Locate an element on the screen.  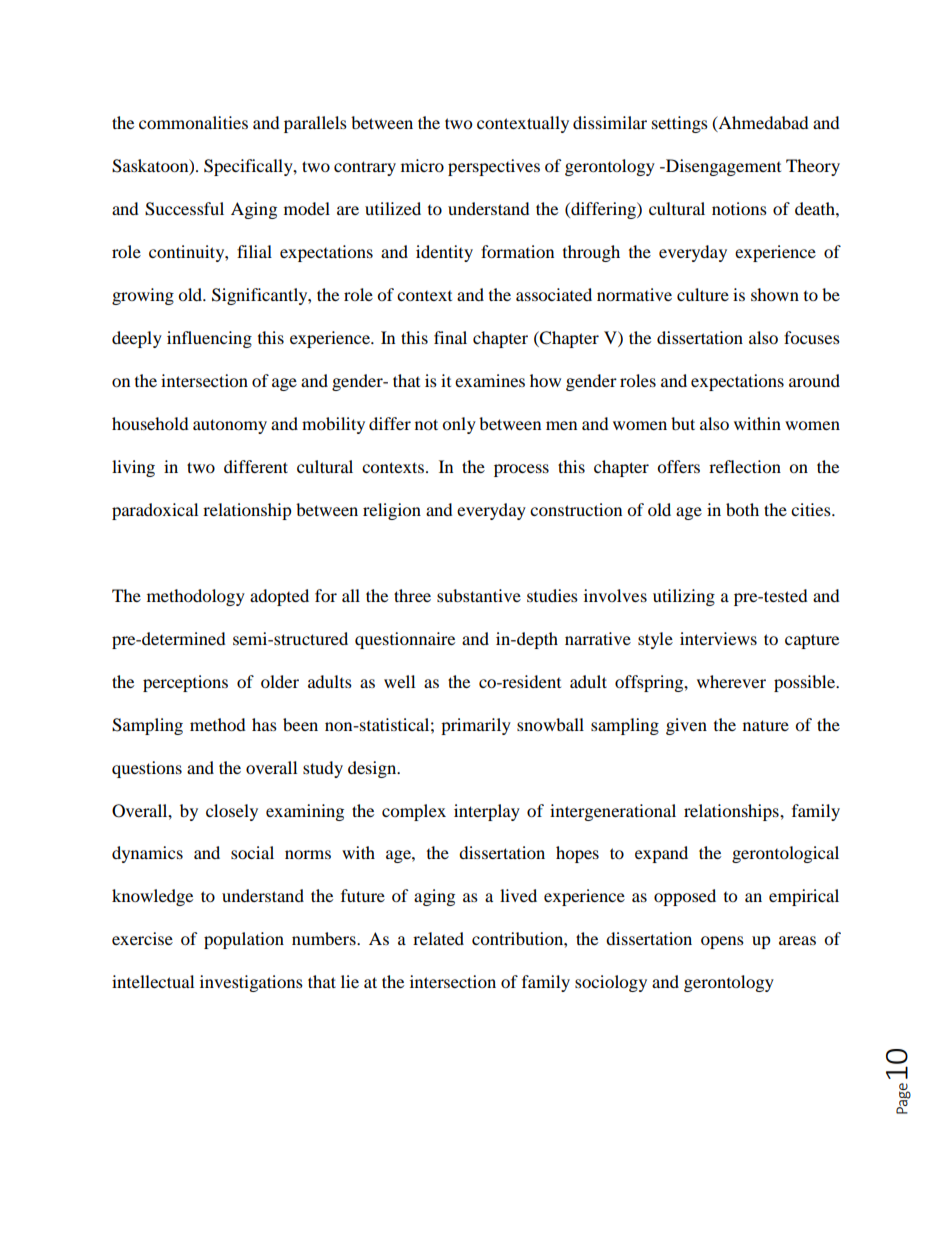
population is located at coordinates (244, 940).
